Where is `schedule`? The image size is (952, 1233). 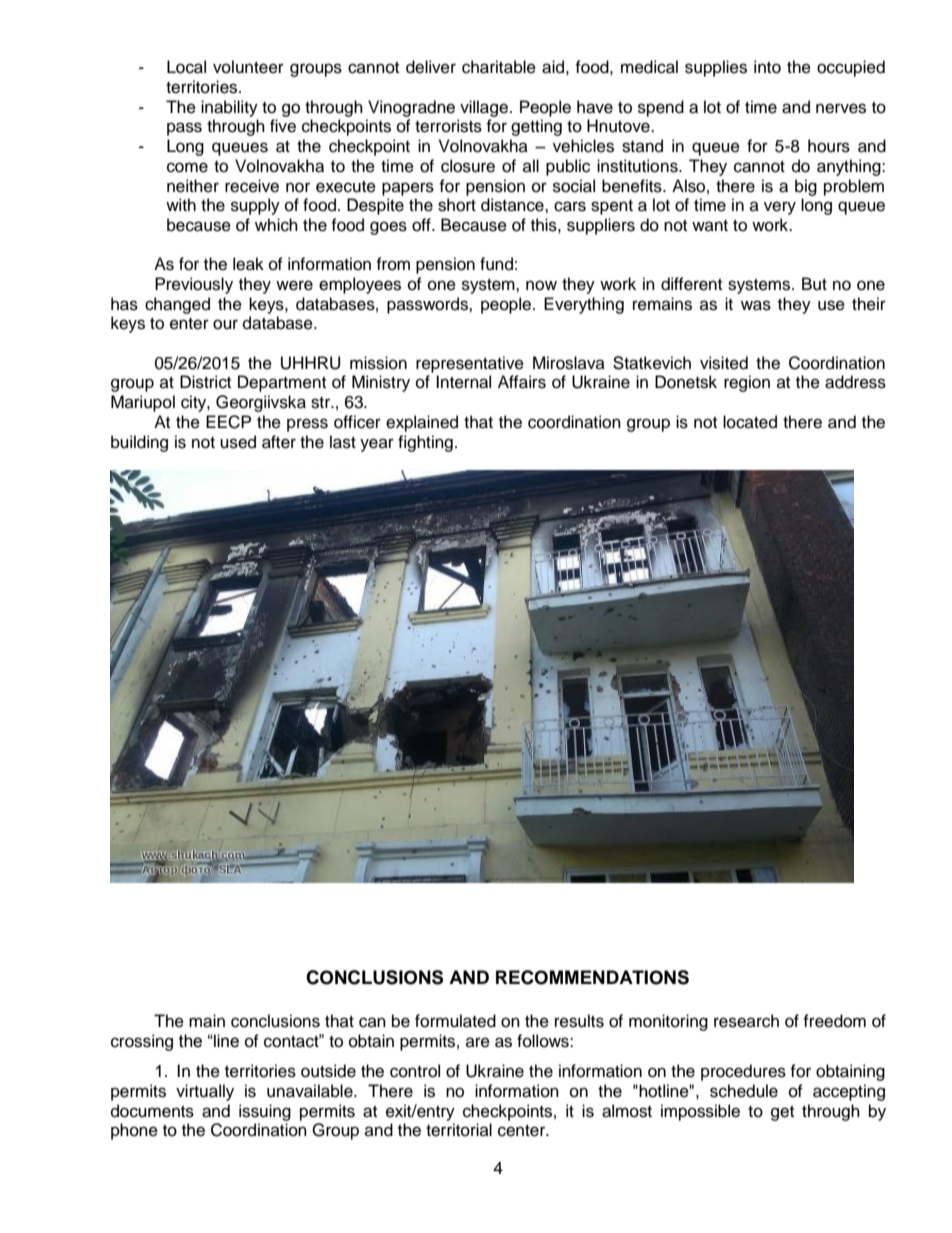
schedule is located at coordinates (744, 1091).
